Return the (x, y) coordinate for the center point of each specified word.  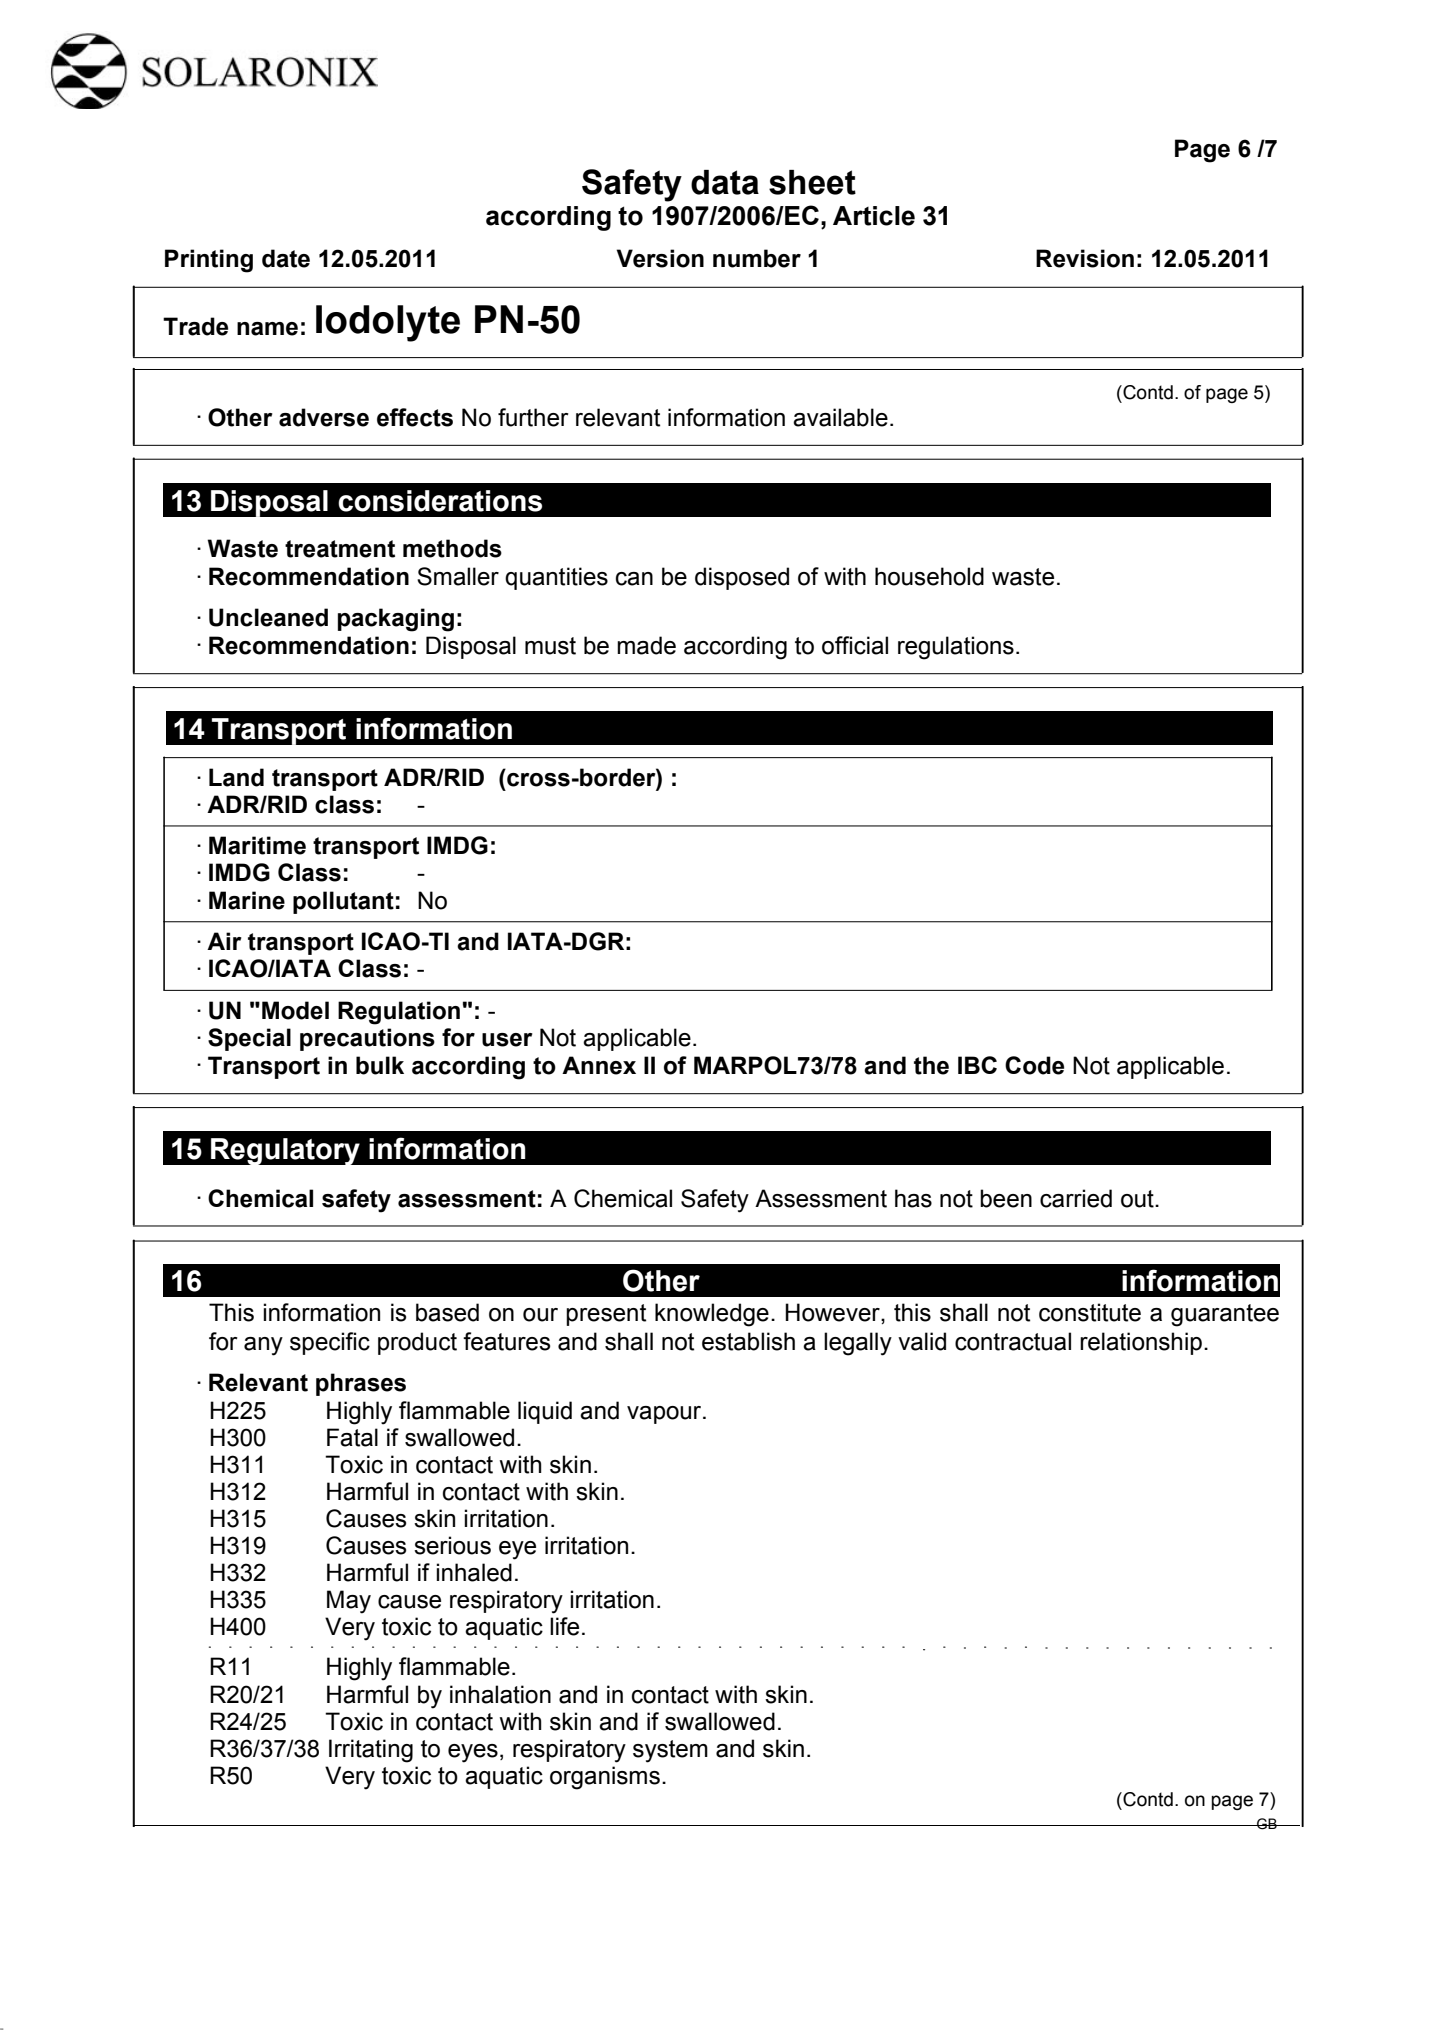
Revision (1085, 258)
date (286, 258)
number (757, 258)
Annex (599, 1065)
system (670, 1751)
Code (1034, 1065)
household (929, 576)
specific (330, 1343)
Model (295, 1010)
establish (748, 1341)
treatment (340, 549)
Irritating (371, 1751)
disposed (742, 578)
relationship (1141, 1343)
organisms (605, 1778)
